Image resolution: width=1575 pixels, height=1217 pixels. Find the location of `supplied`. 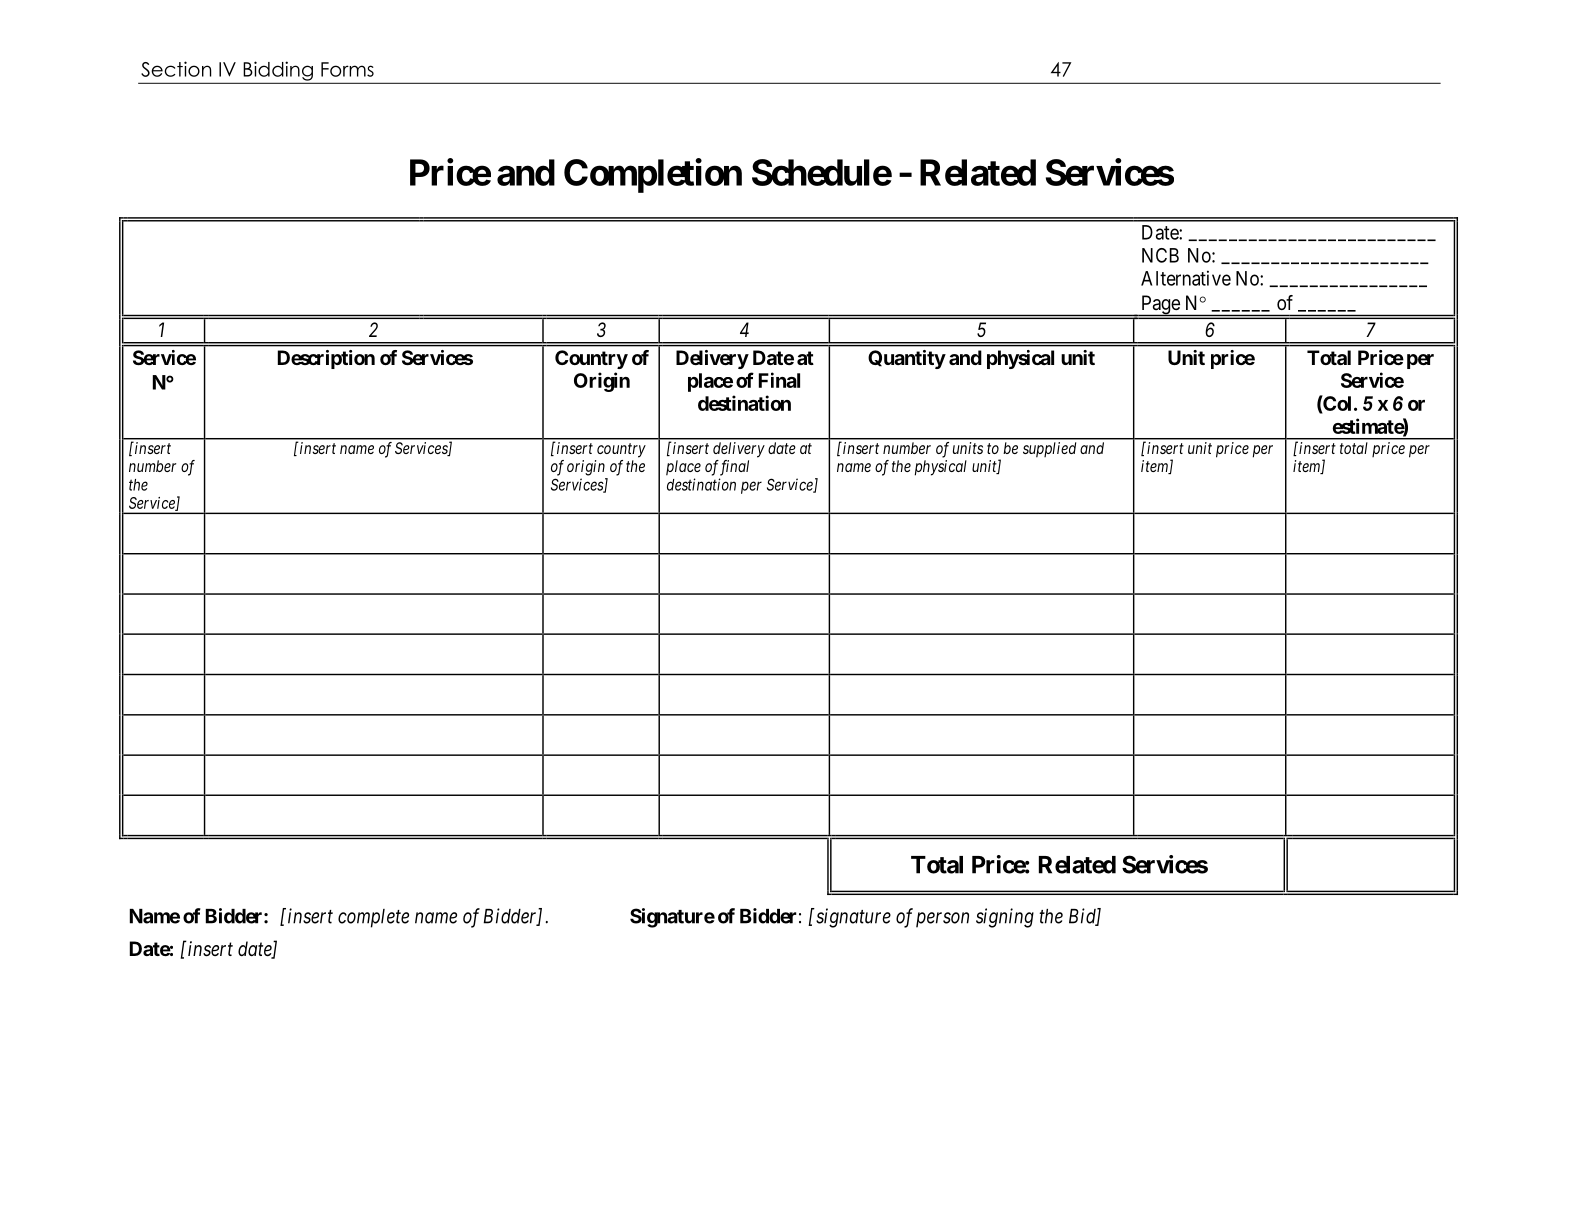

supplied is located at coordinates (1049, 450).
